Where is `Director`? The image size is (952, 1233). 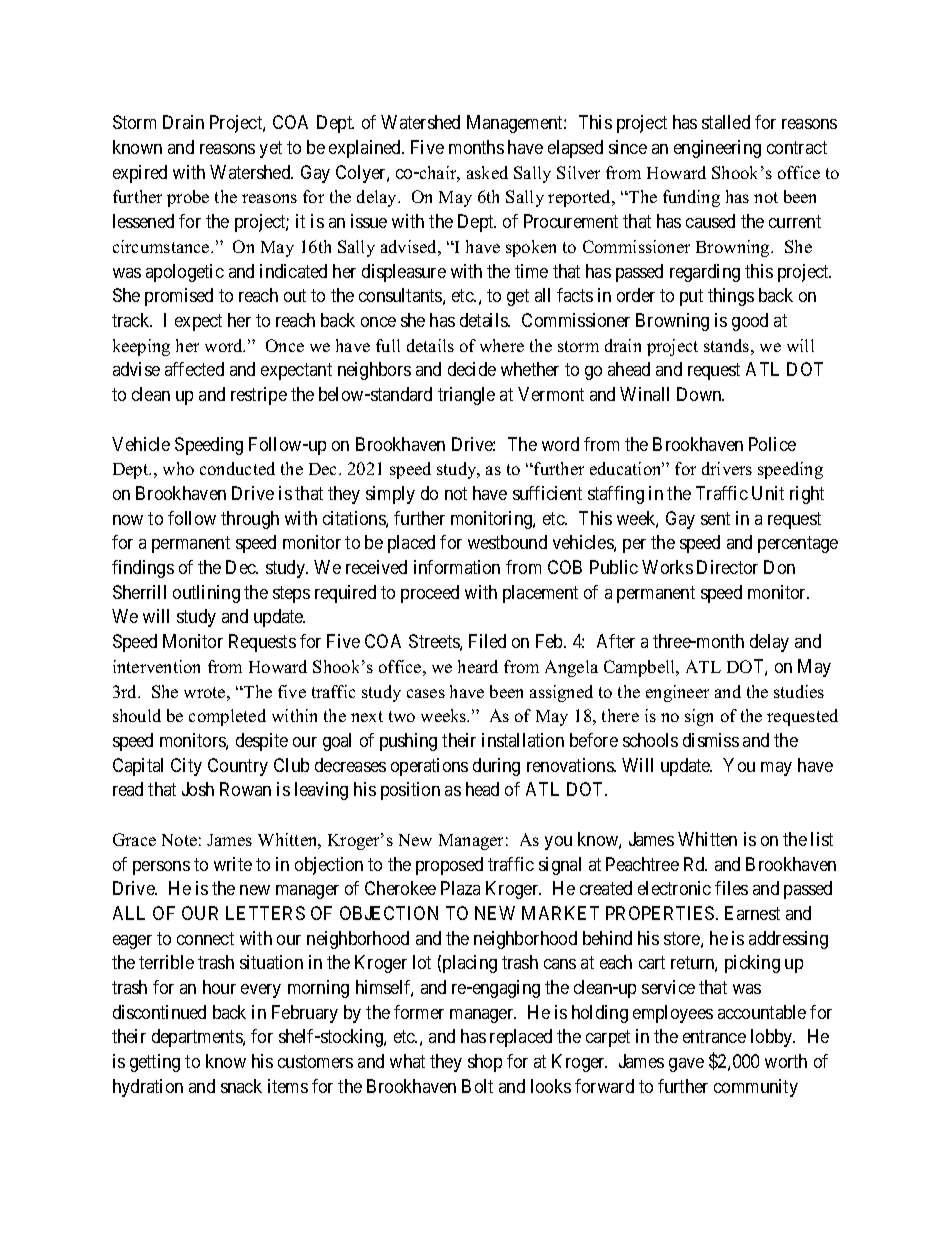 Director is located at coordinates (727, 567).
